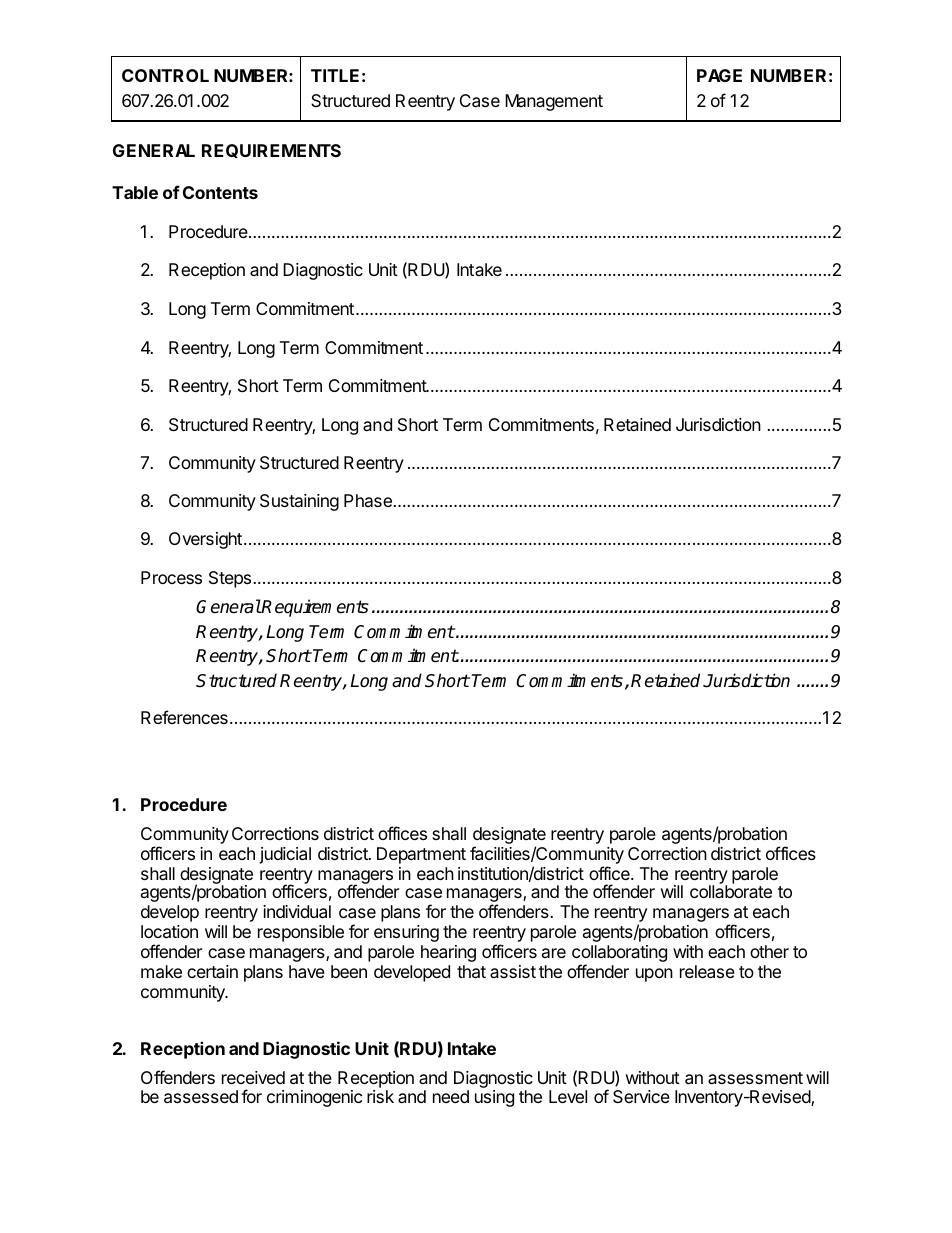 The width and height of the document is (952, 1233). Describe the element at coordinates (421, 855) in the document. I see `Department` at that location.
